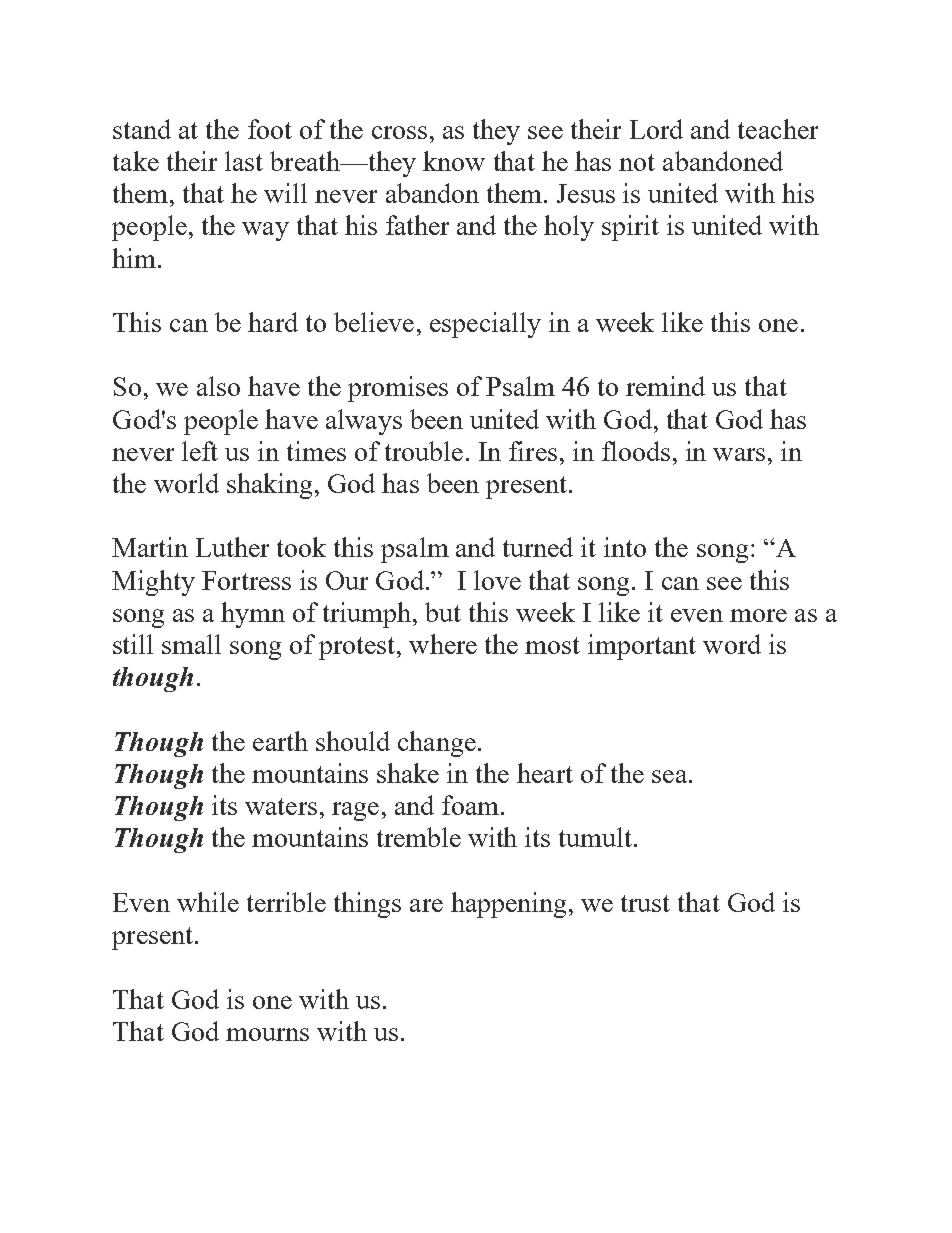 This page has height=1233, width=952. What do you see at coordinates (645, 903) in the page?
I see `trust` at bounding box center [645, 903].
